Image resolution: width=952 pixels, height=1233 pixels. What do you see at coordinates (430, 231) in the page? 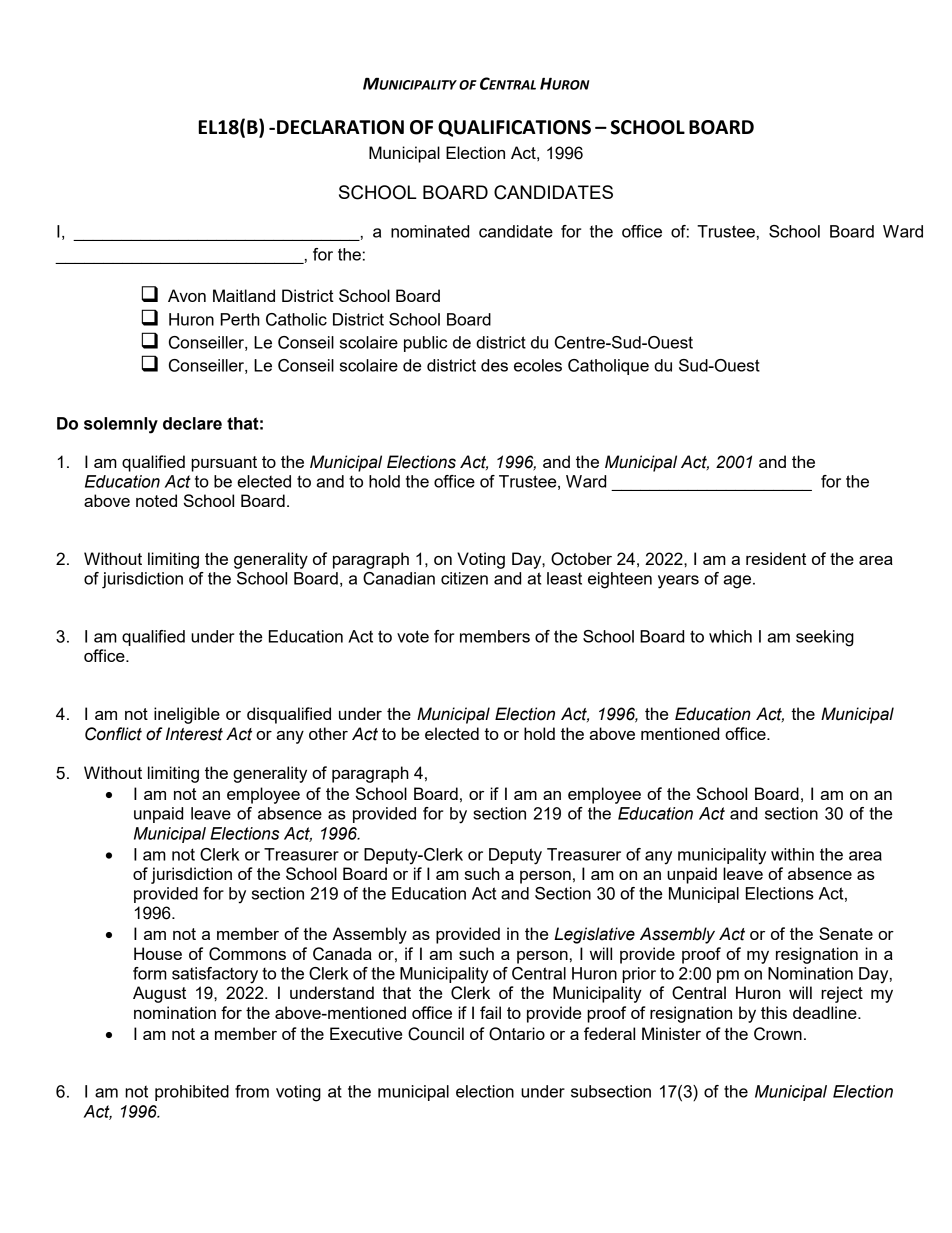
I see `nominated` at bounding box center [430, 231].
